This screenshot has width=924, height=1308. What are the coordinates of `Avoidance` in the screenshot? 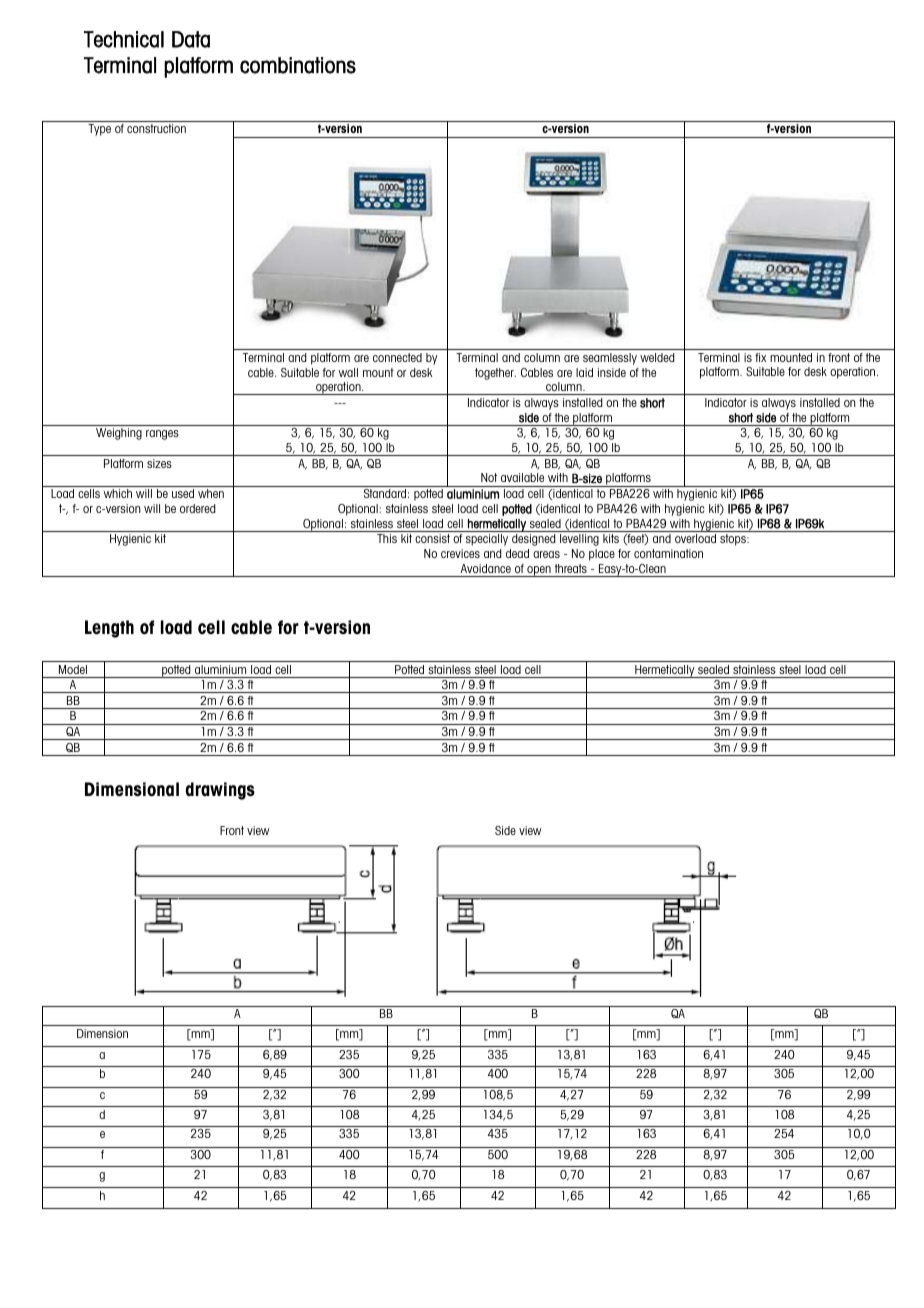 It's located at (486, 568).
